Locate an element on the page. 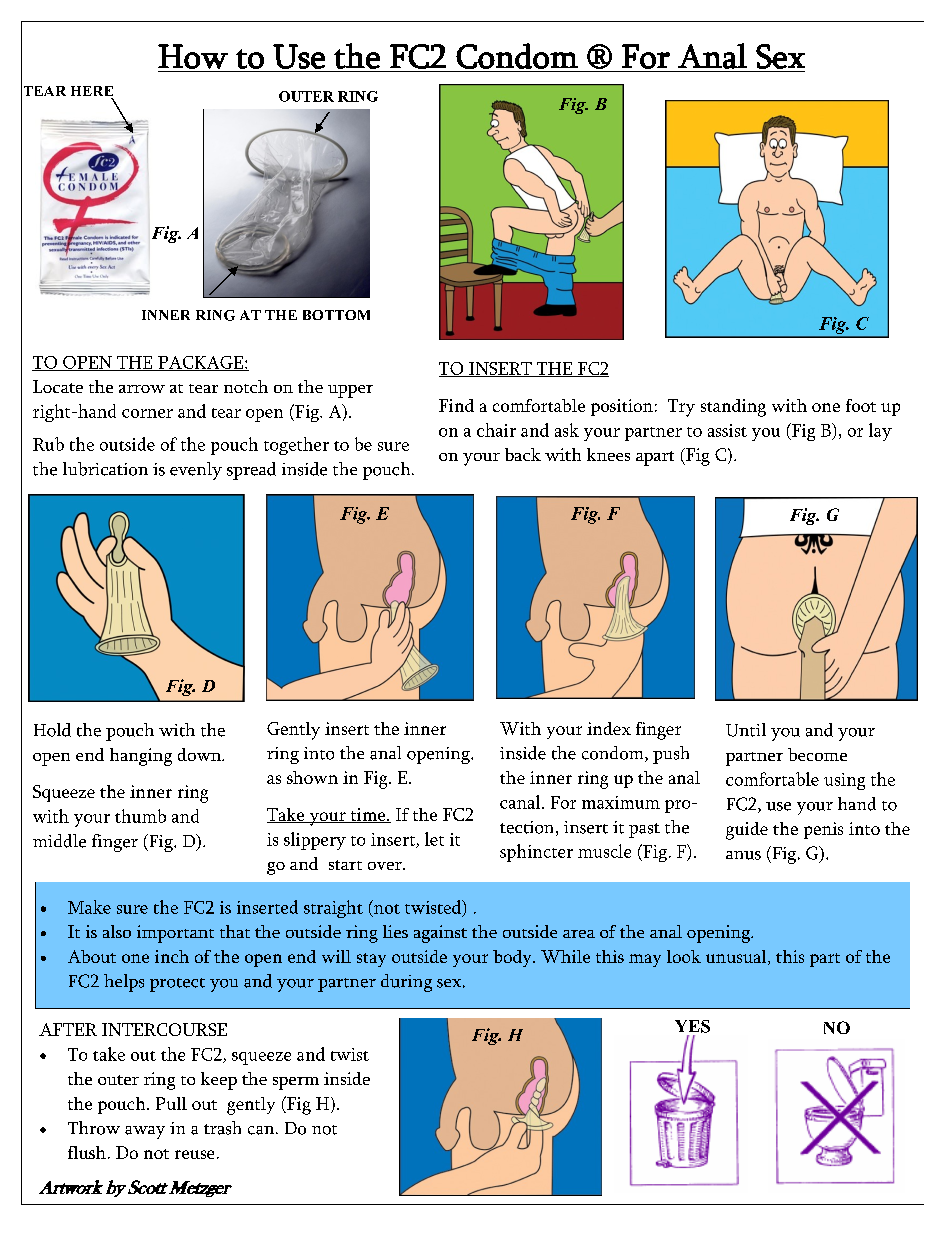 The image size is (952, 1233). thumb is located at coordinates (140, 816).
